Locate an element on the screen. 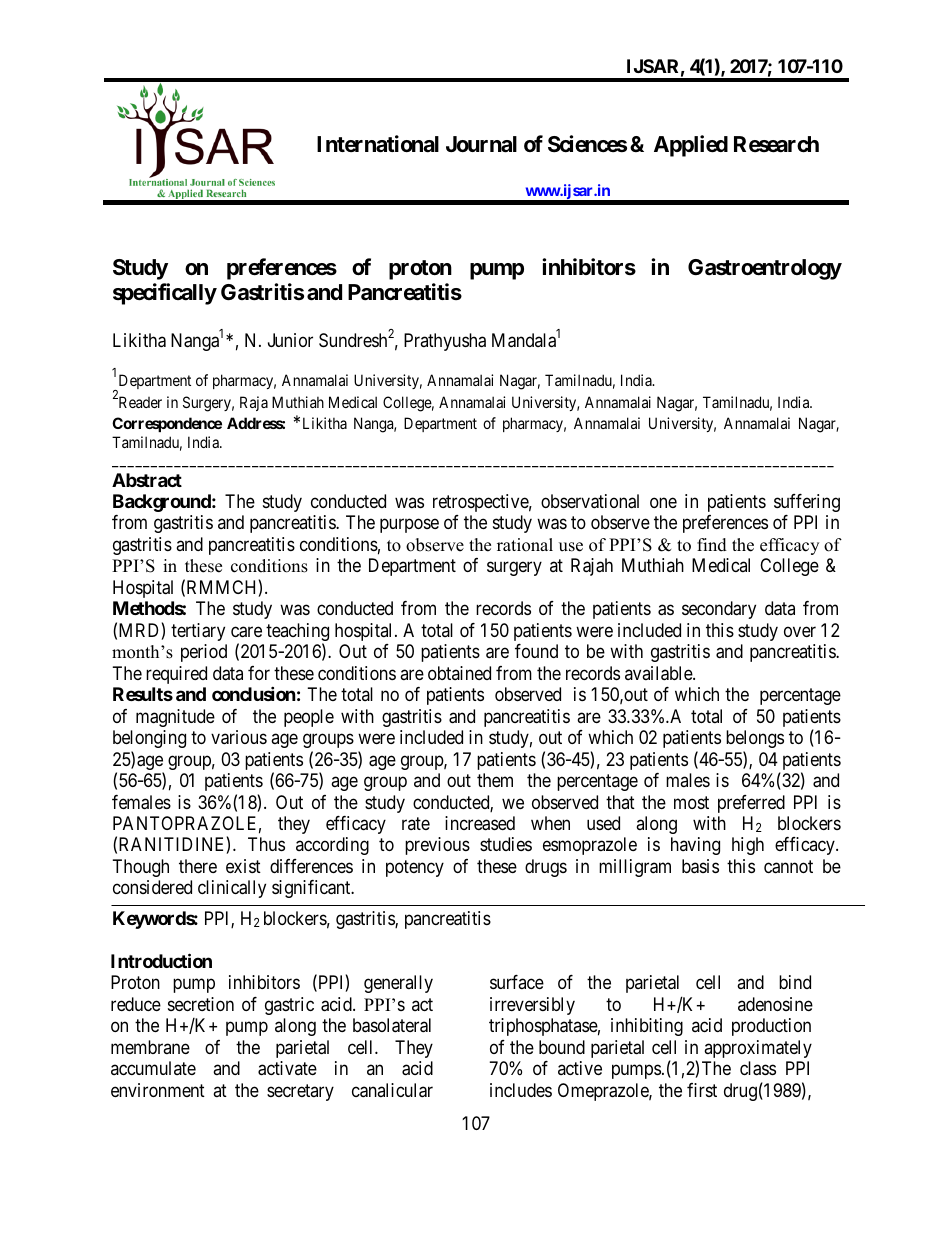 The width and height of the screenshot is (952, 1233). International is located at coordinates (378, 144).
